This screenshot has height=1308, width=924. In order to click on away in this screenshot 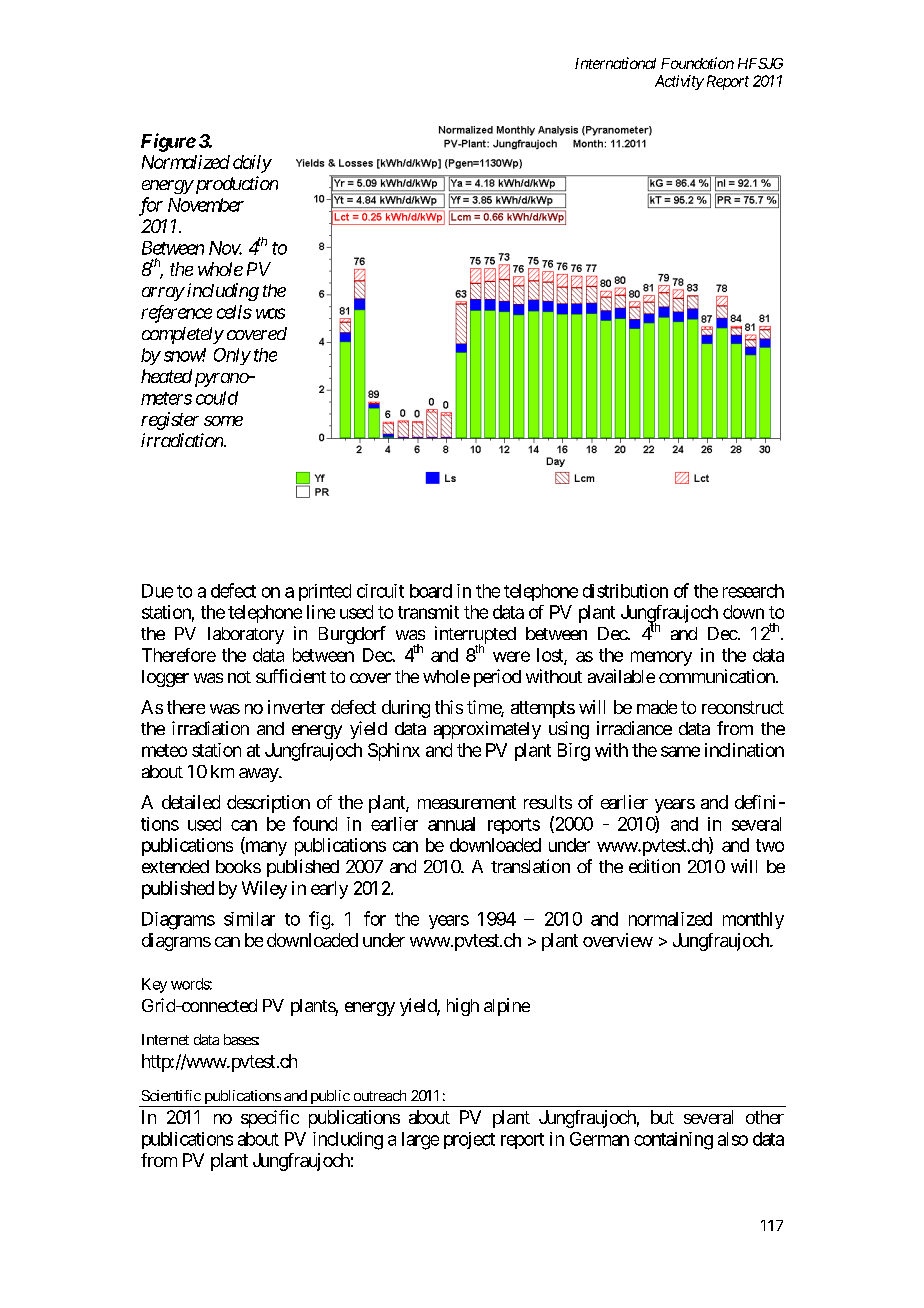, I will do `click(259, 775)`.
